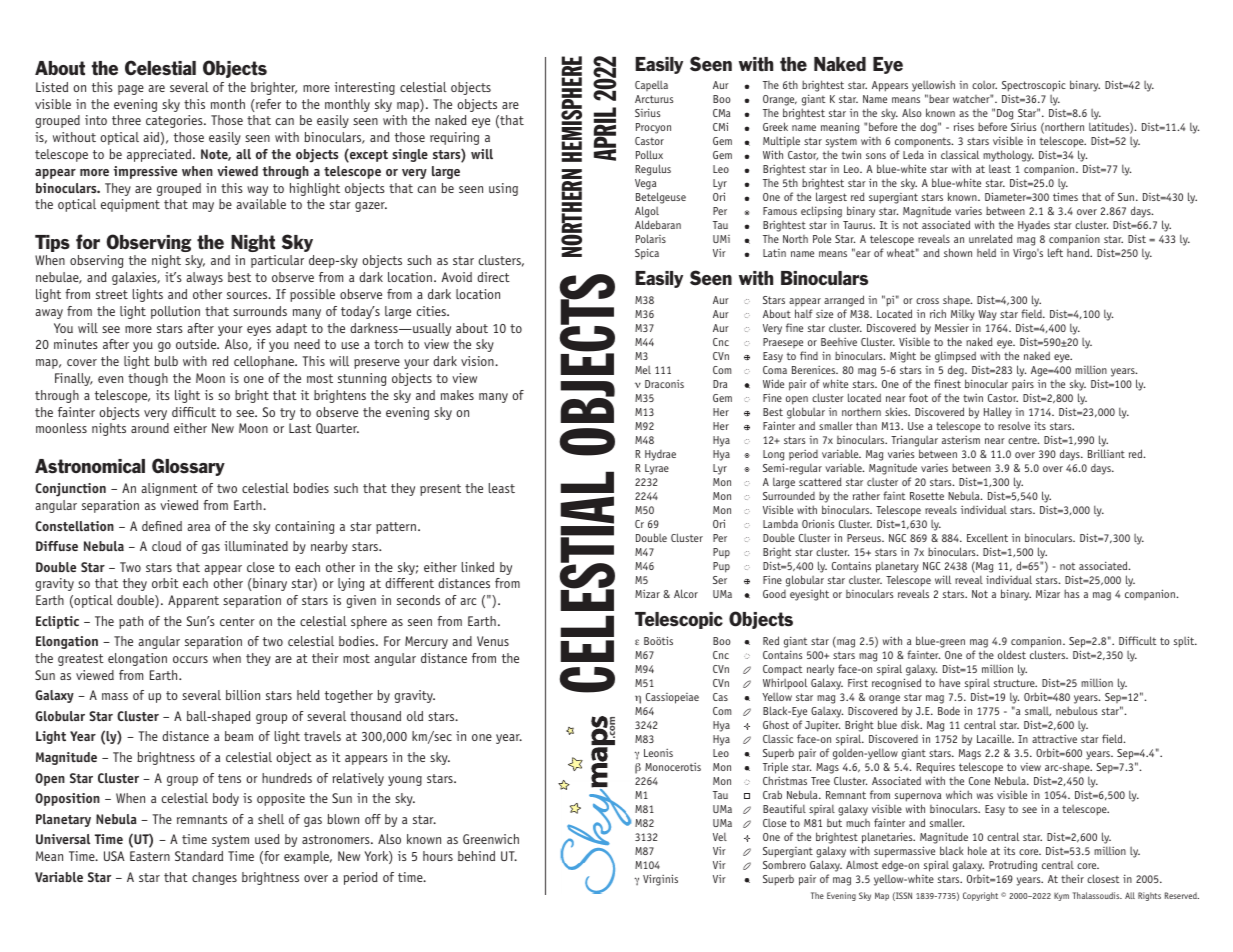 Image resolution: width=1233 pixels, height=952 pixels. Describe the element at coordinates (476, 856) in the image. I see `behind` at that location.
